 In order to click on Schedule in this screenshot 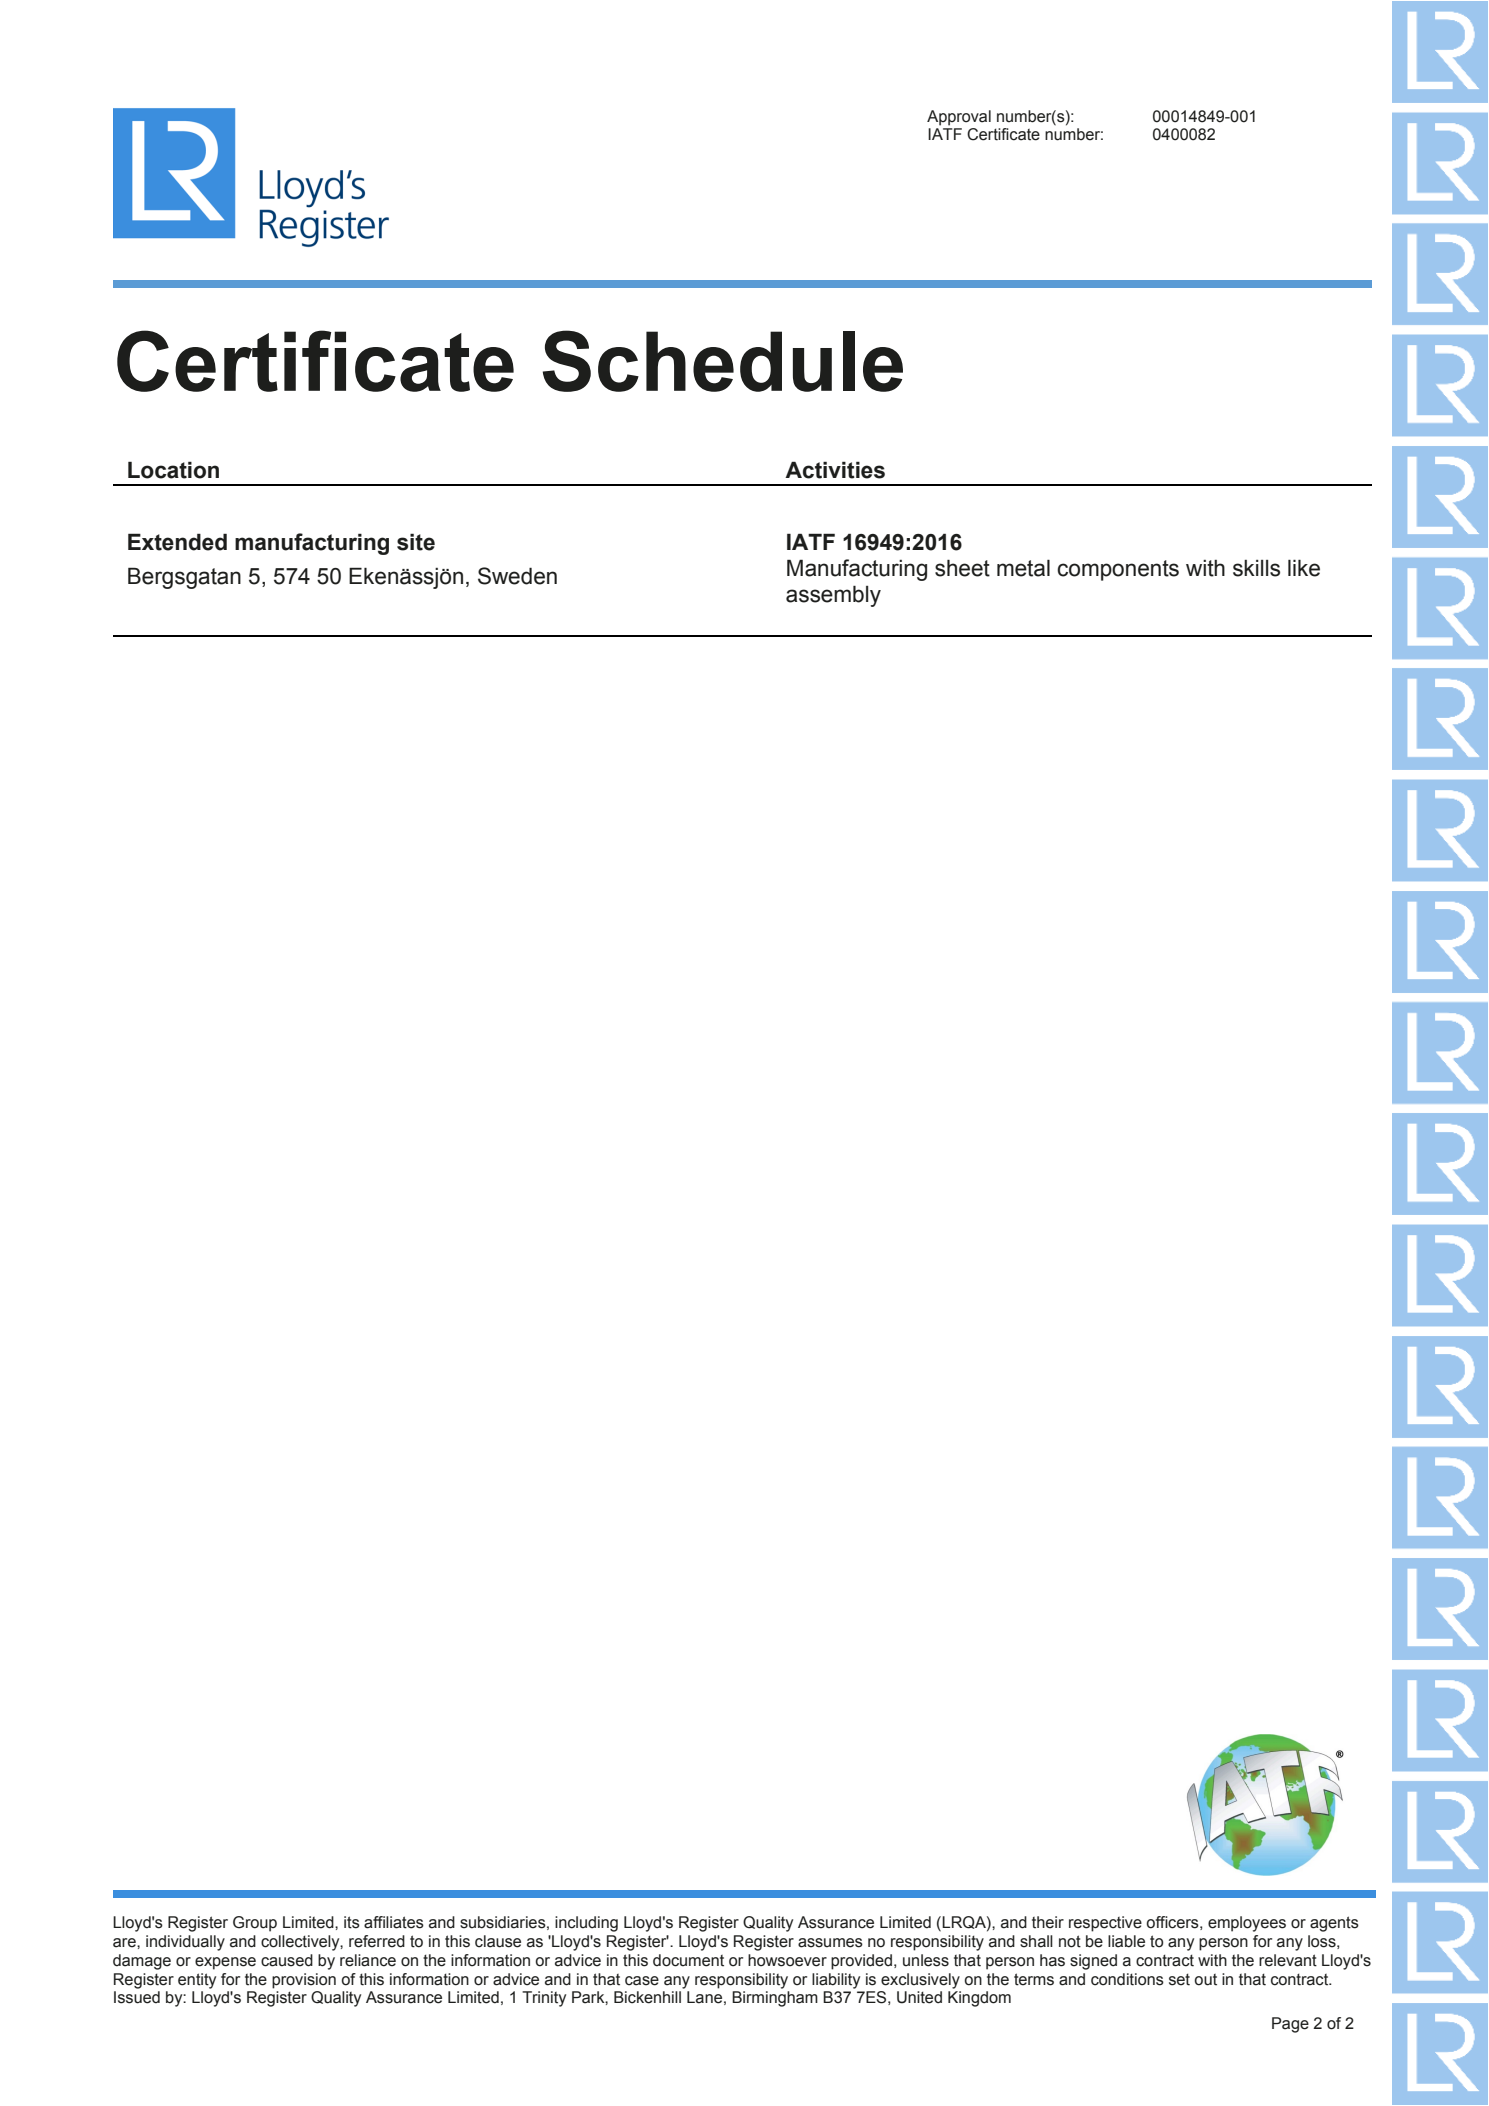, I will do `click(723, 361)`.
